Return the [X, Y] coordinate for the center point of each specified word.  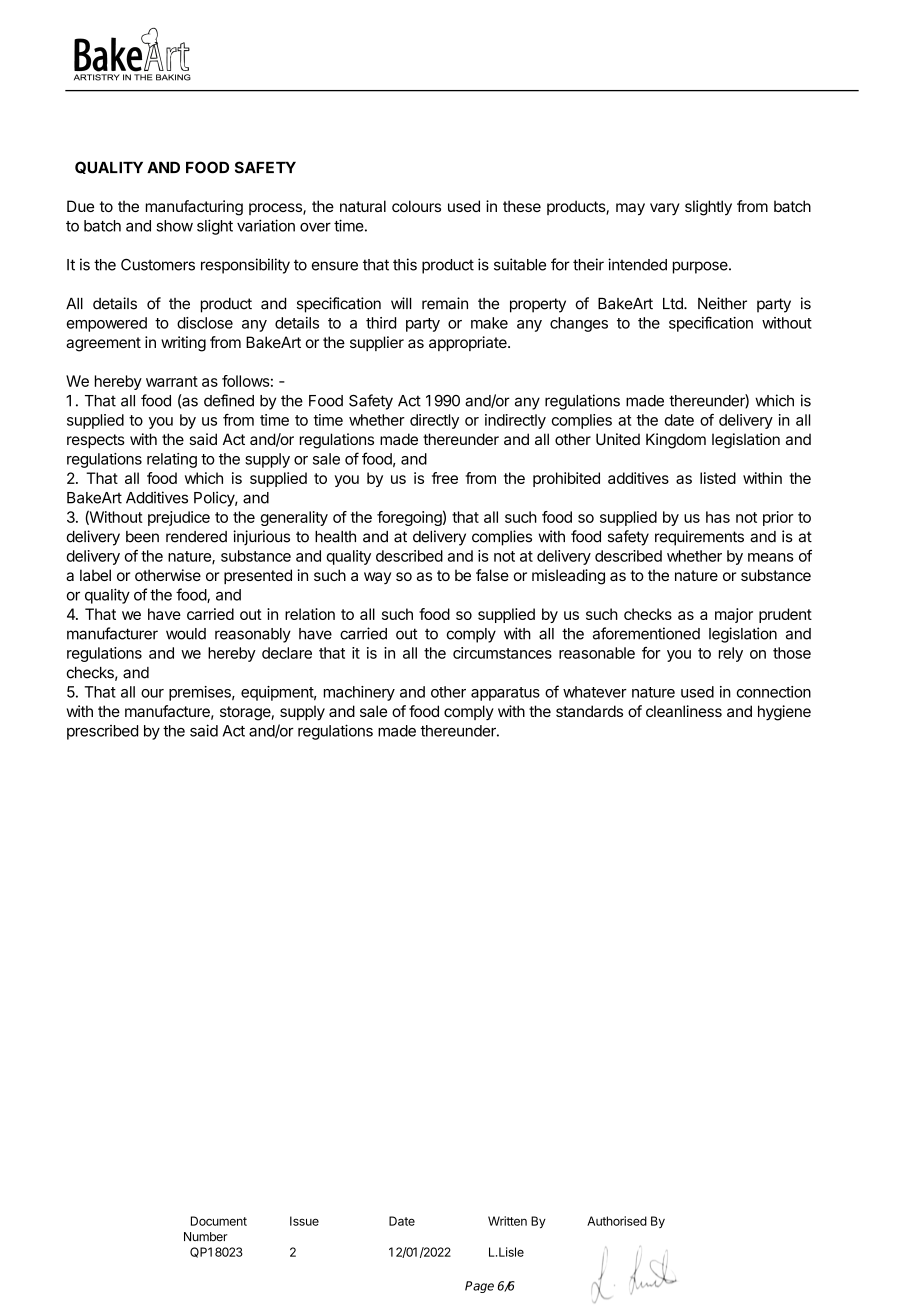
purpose [701, 267]
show [174, 226]
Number [206, 1237]
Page [479, 1287]
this [405, 264]
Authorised [617, 1221]
